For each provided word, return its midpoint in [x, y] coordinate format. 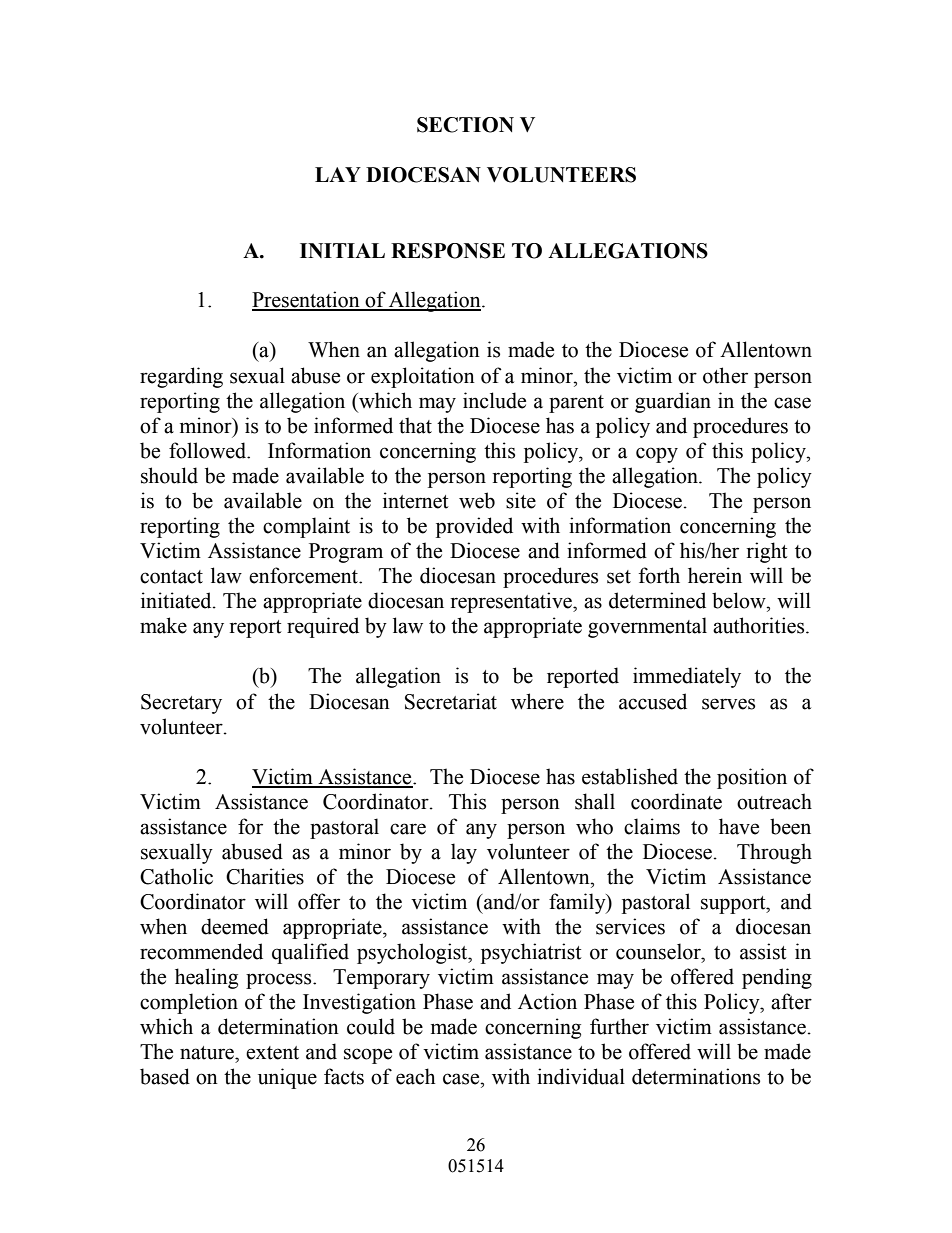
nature [208, 1053]
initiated [177, 600]
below [740, 600]
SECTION [465, 125]
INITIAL [342, 250]
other [725, 375]
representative [512, 602]
